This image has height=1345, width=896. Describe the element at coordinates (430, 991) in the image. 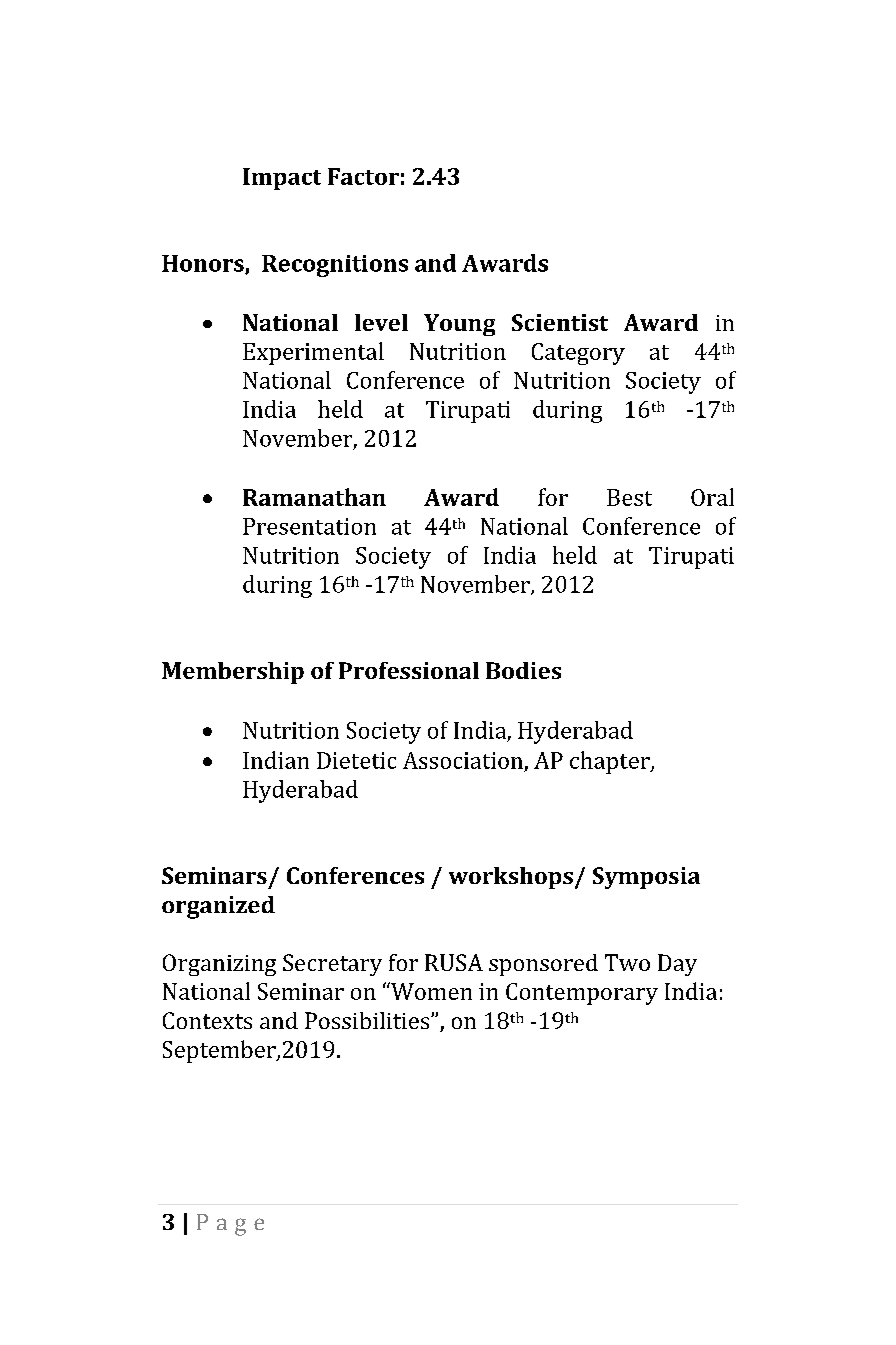

I see `Women` at that location.
